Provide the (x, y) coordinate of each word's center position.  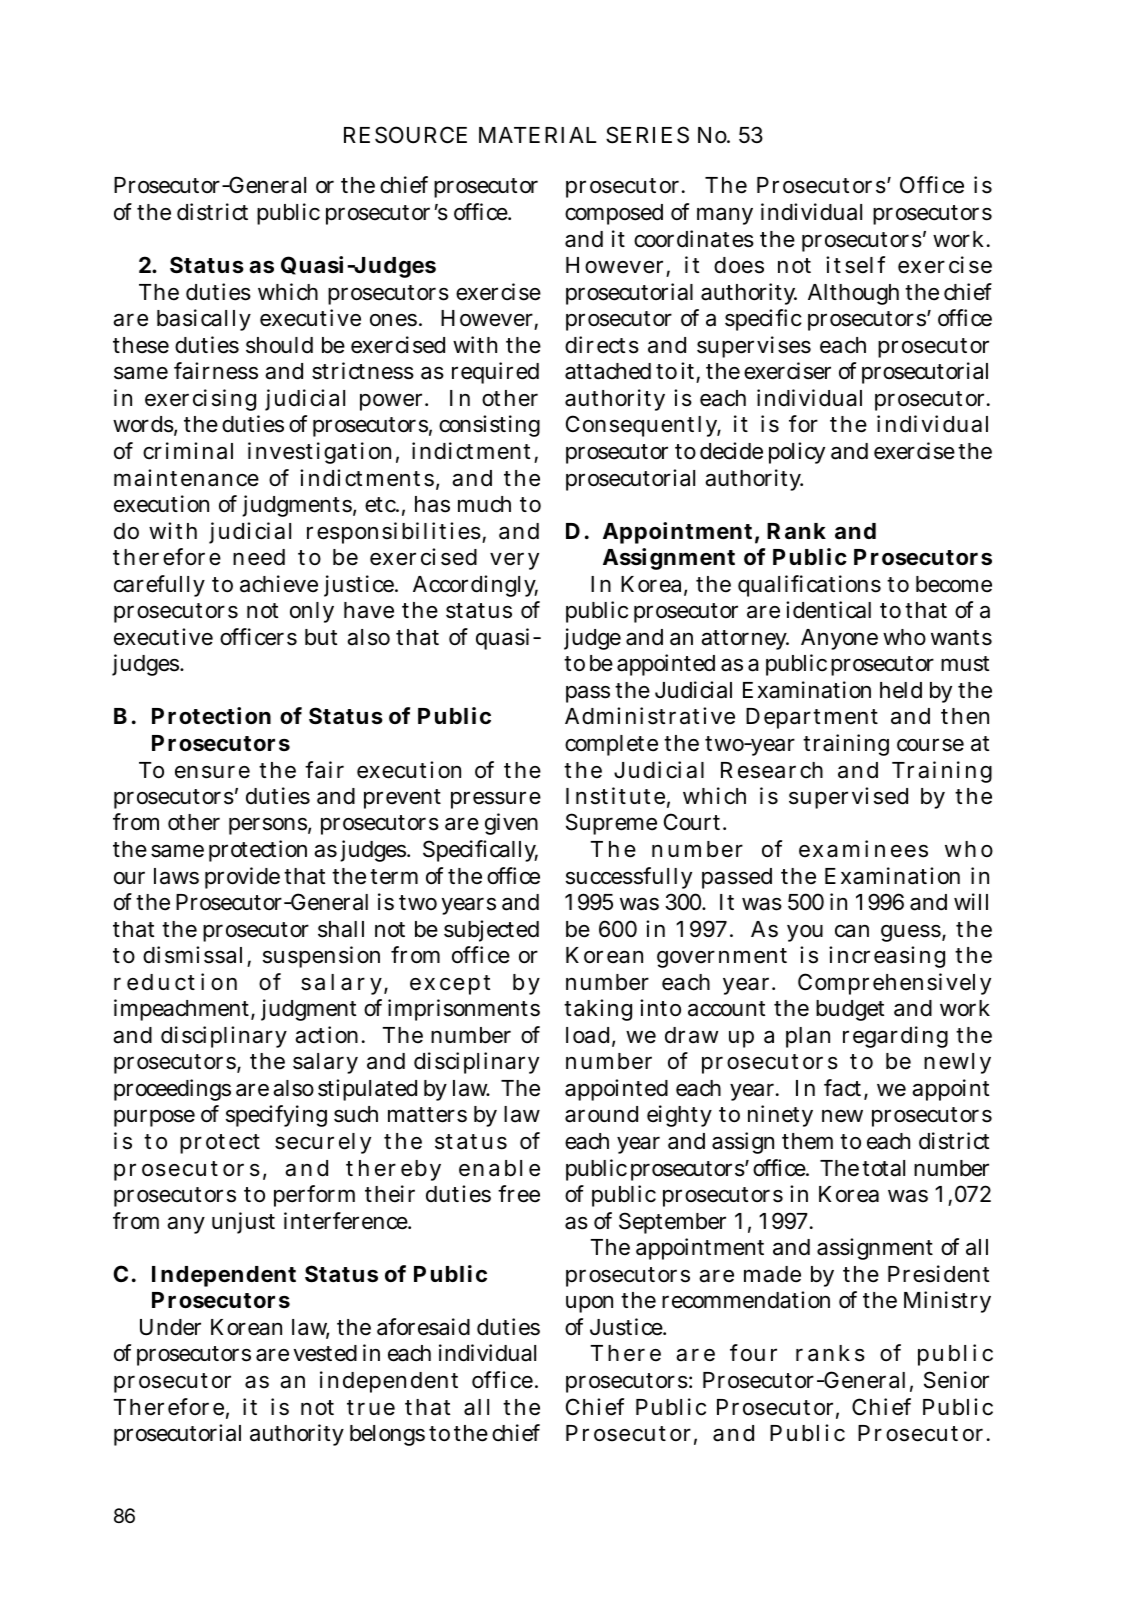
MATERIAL (538, 135)
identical (828, 610)
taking (598, 1010)
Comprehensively (894, 984)
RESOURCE (405, 135)
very (514, 561)
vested (325, 1353)
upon (589, 1304)
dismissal (192, 955)
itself (855, 265)
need (259, 557)
